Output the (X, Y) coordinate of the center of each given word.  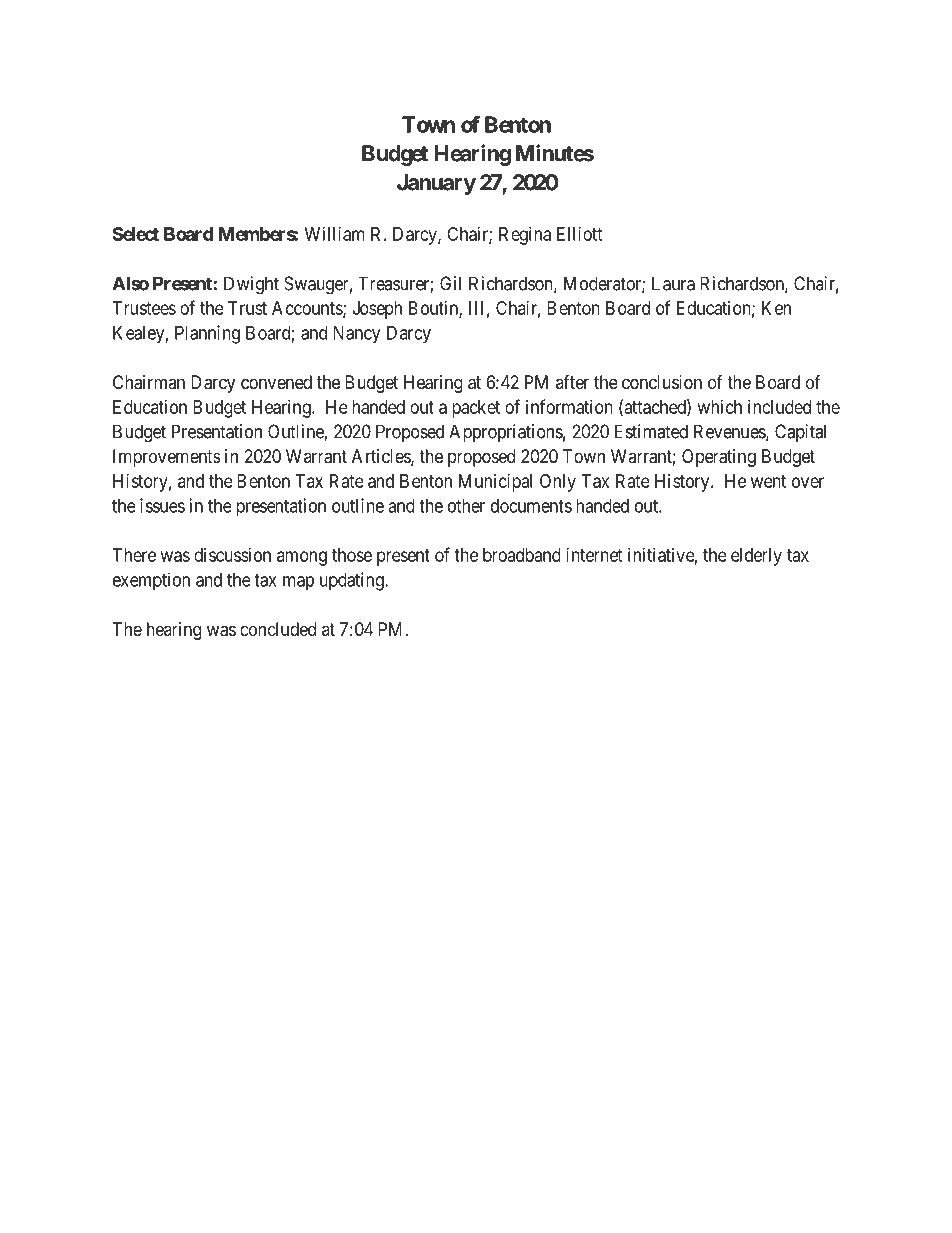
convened (276, 382)
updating (353, 581)
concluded (278, 629)
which (720, 407)
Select (136, 234)
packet (476, 409)
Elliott (580, 234)
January (436, 184)
